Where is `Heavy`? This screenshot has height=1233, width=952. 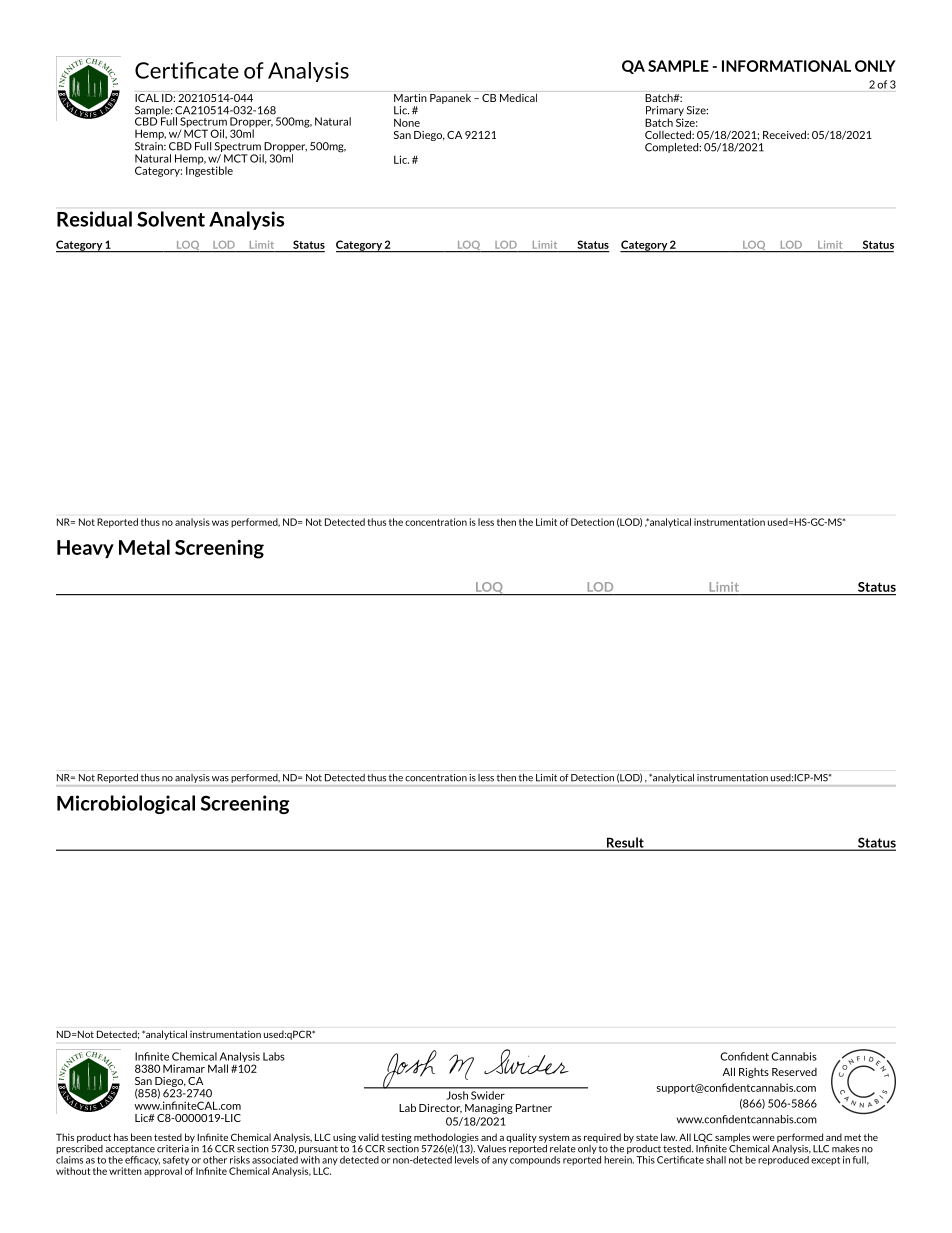 Heavy is located at coordinates (85, 549).
